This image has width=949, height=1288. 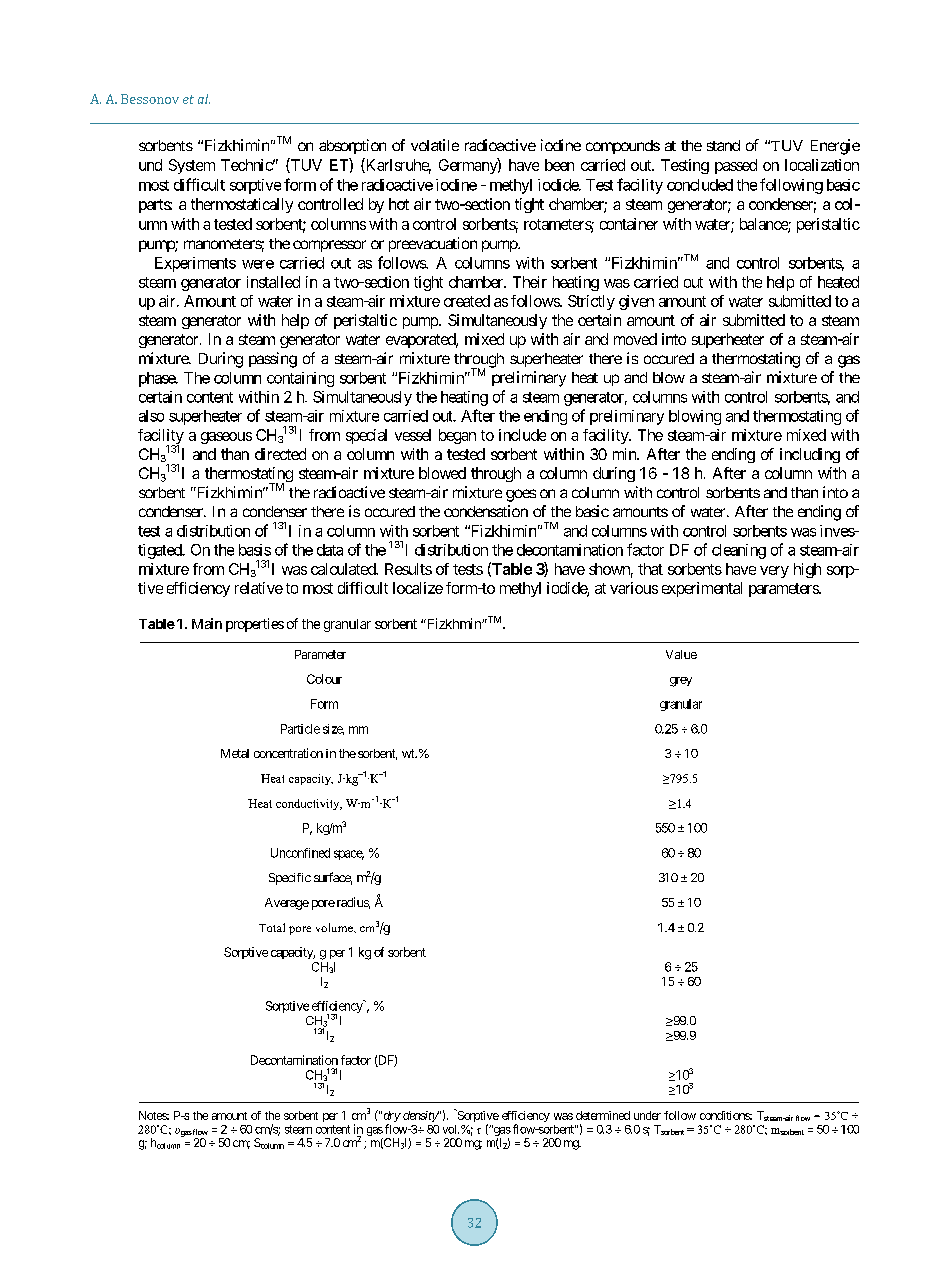 What do you see at coordinates (290, 879) in the image?
I see `Specific` at bounding box center [290, 879].
